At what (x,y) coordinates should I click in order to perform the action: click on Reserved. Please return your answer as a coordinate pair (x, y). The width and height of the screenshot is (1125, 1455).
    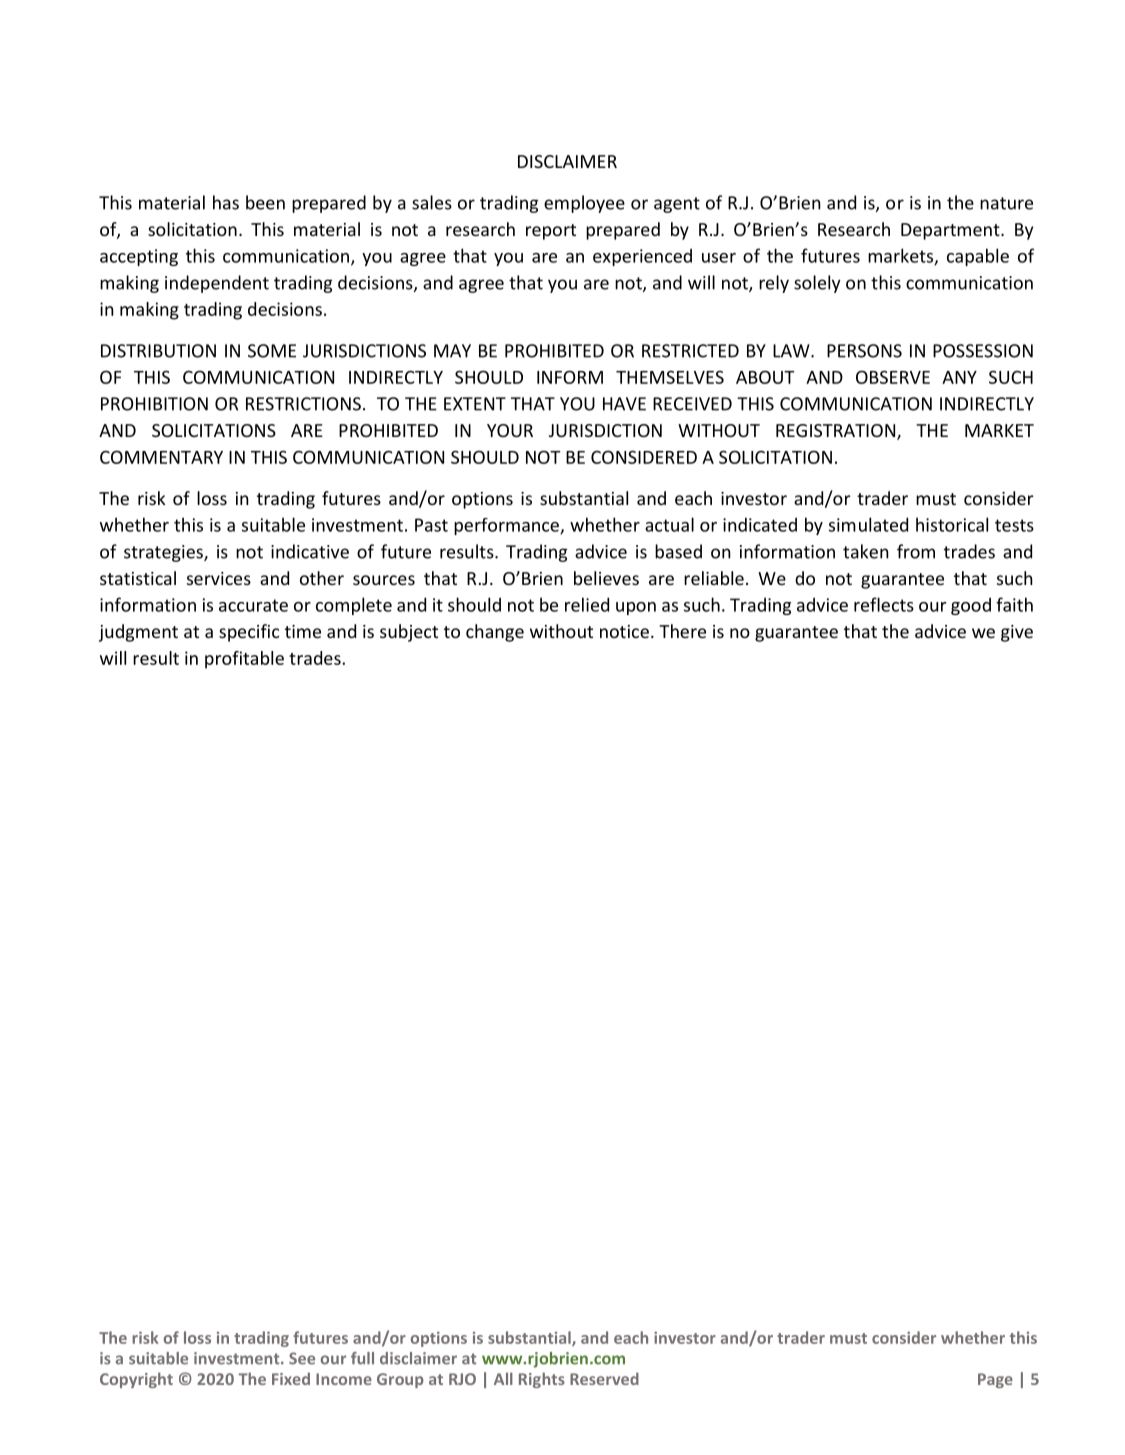
    Looking at the image, I should click on (604, 1378).
